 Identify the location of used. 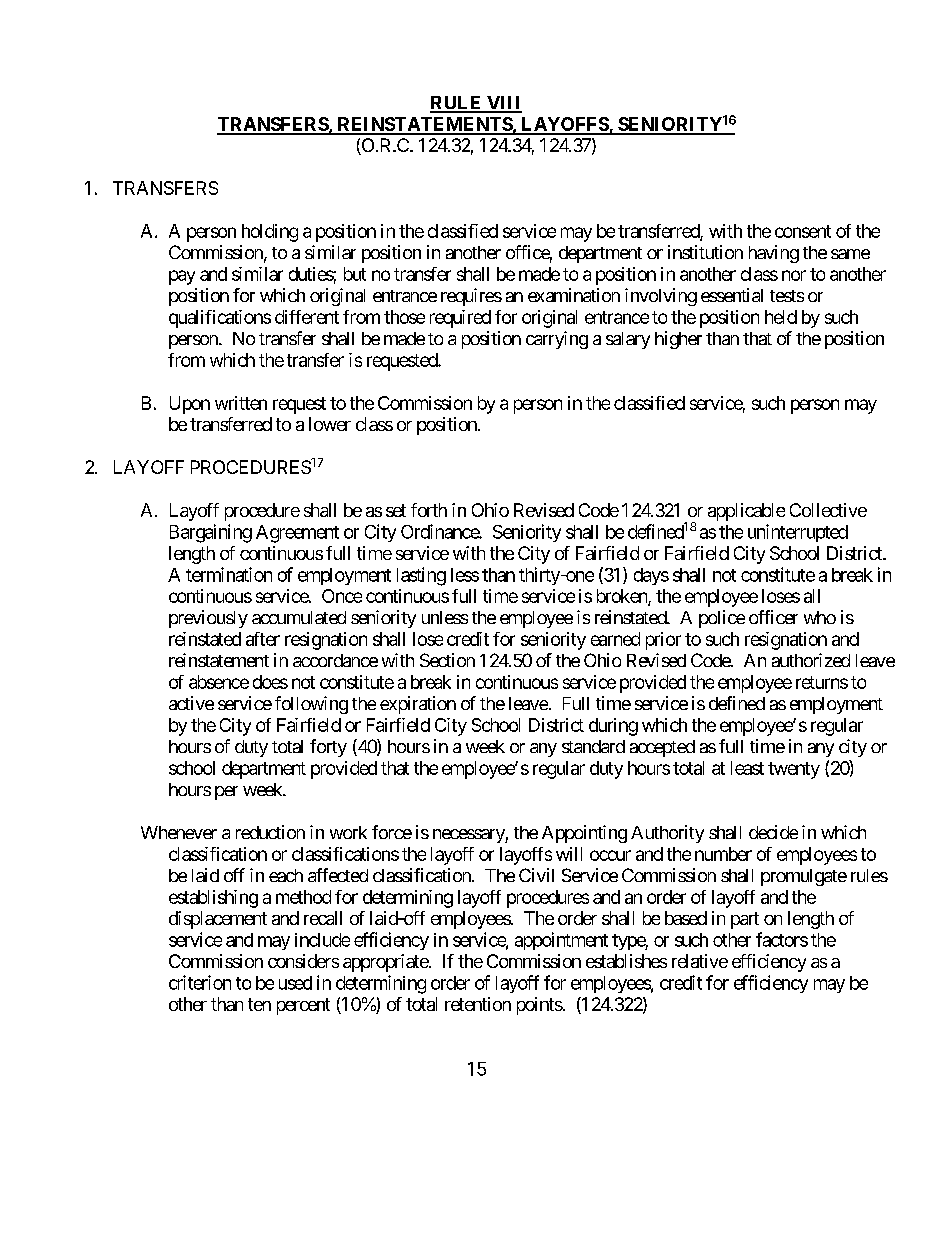
(295, 983).
